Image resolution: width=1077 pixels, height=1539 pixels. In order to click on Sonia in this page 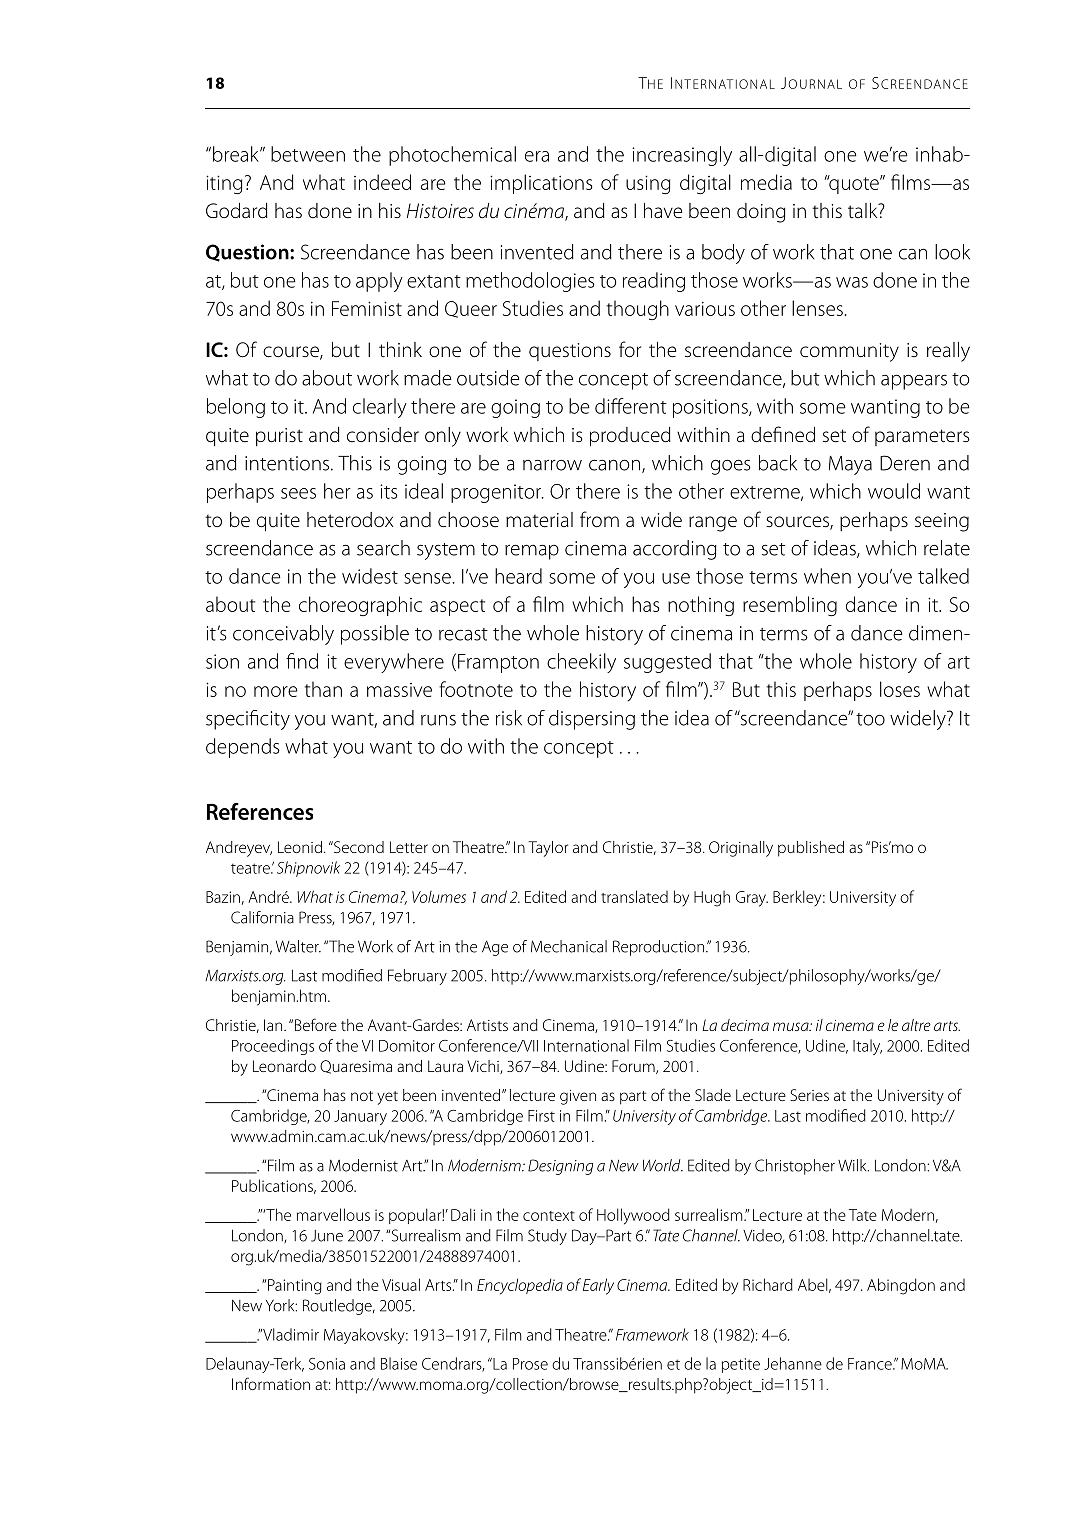, I will do `click(327, 1364)`.
